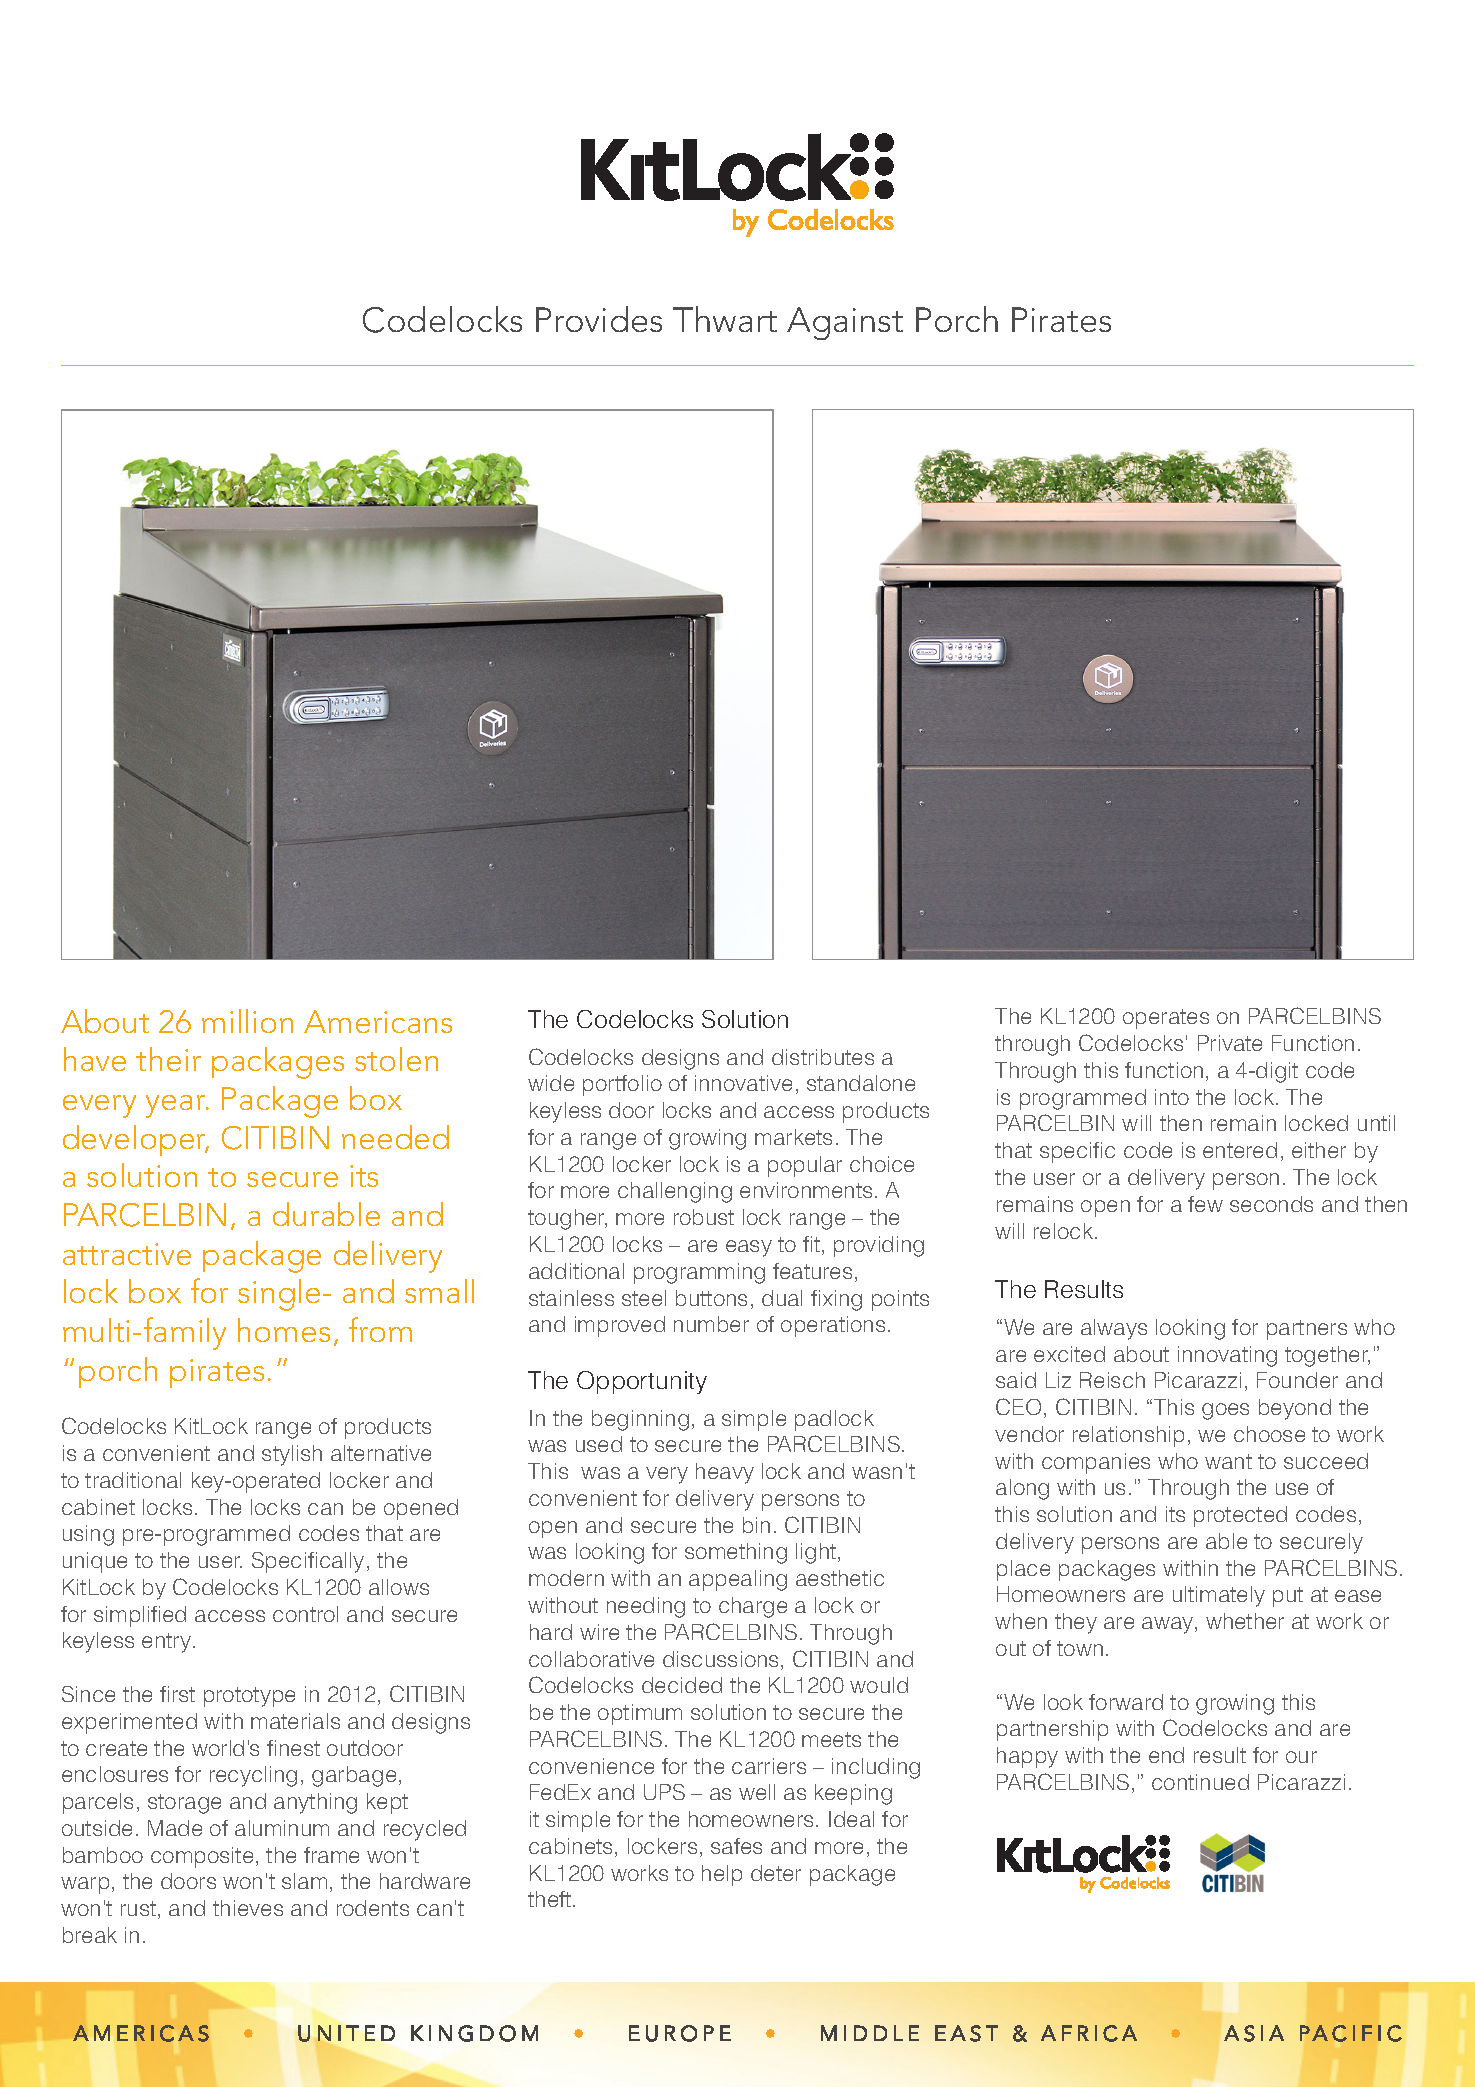 The width and height of the screenshot is (1475, 2087). Describe the element at coordinates (725, 319) in the screenshot. I see `Thwart` at that location.
